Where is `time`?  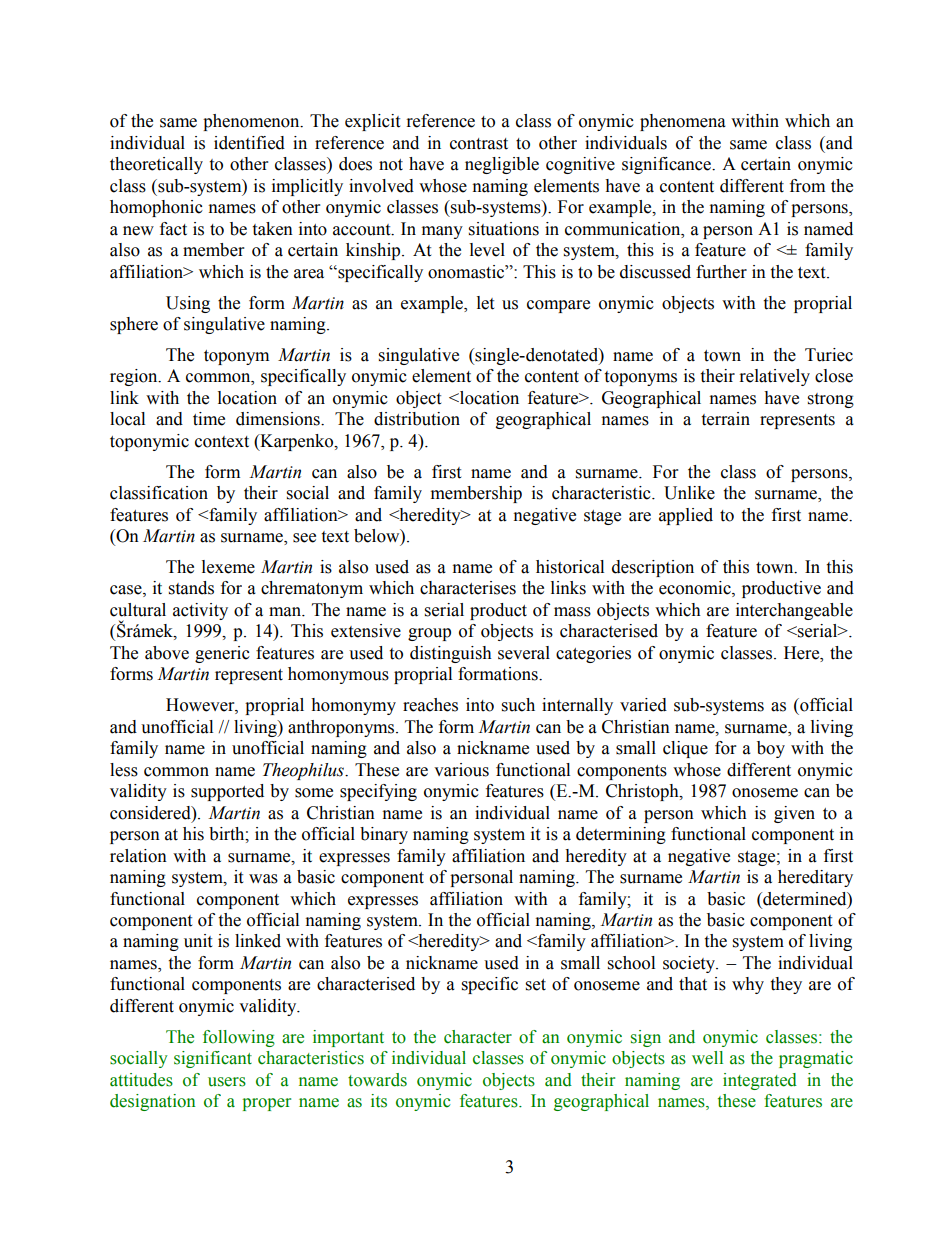 time is located at coordinates (209, 419).
